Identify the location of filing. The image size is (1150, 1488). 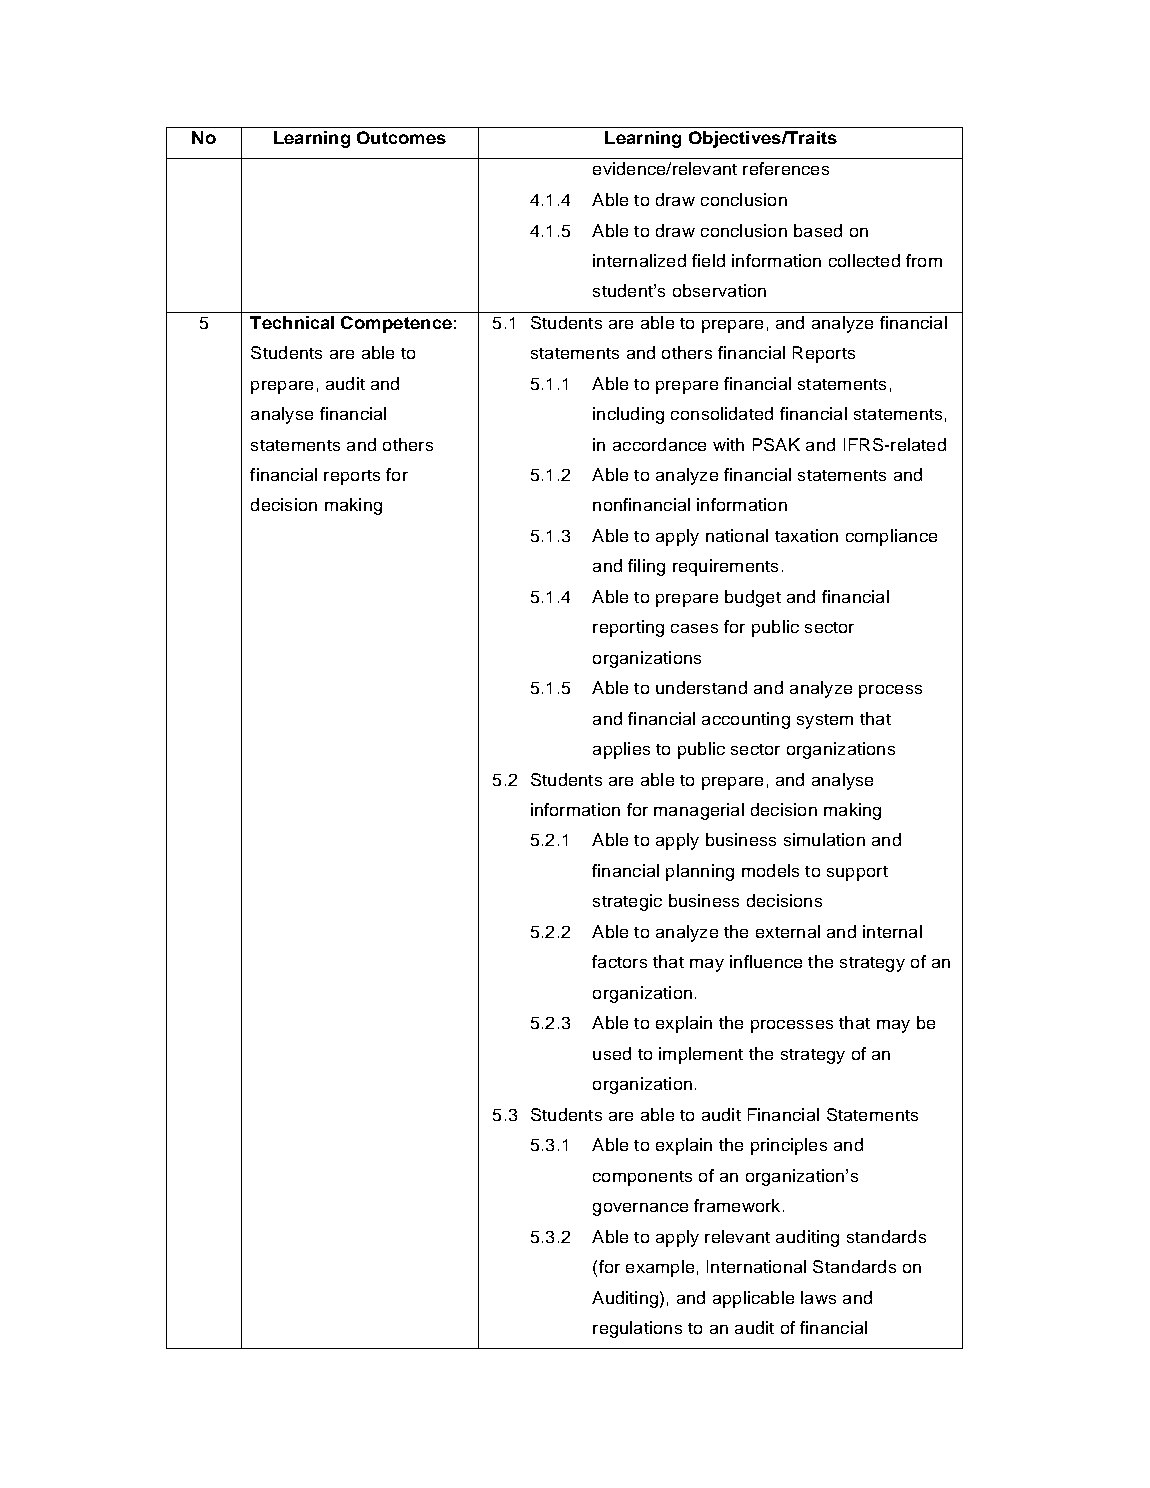
(646, 567).
